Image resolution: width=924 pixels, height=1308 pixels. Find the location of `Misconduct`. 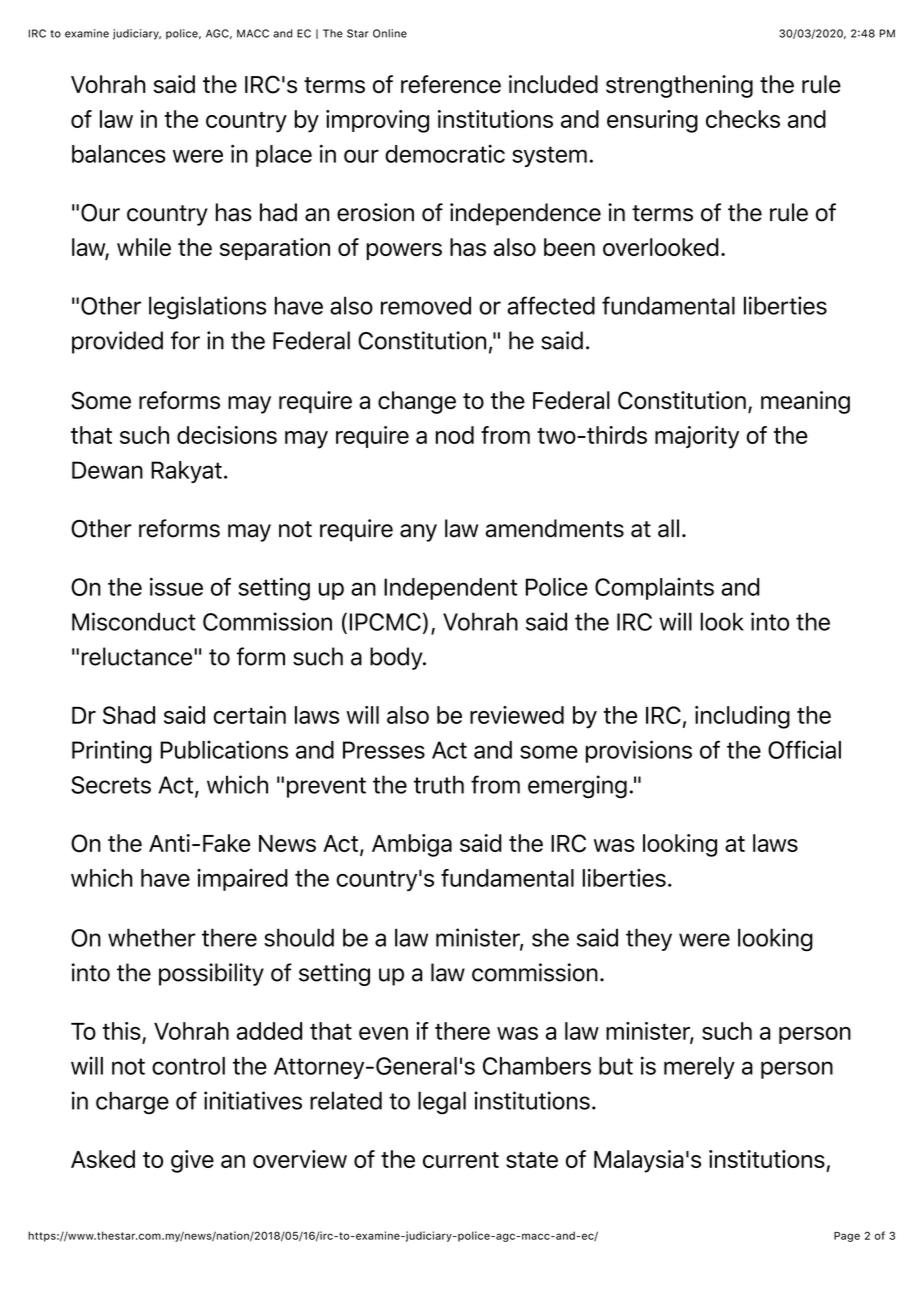

Misconduct is located at coordinates (134, 621).
